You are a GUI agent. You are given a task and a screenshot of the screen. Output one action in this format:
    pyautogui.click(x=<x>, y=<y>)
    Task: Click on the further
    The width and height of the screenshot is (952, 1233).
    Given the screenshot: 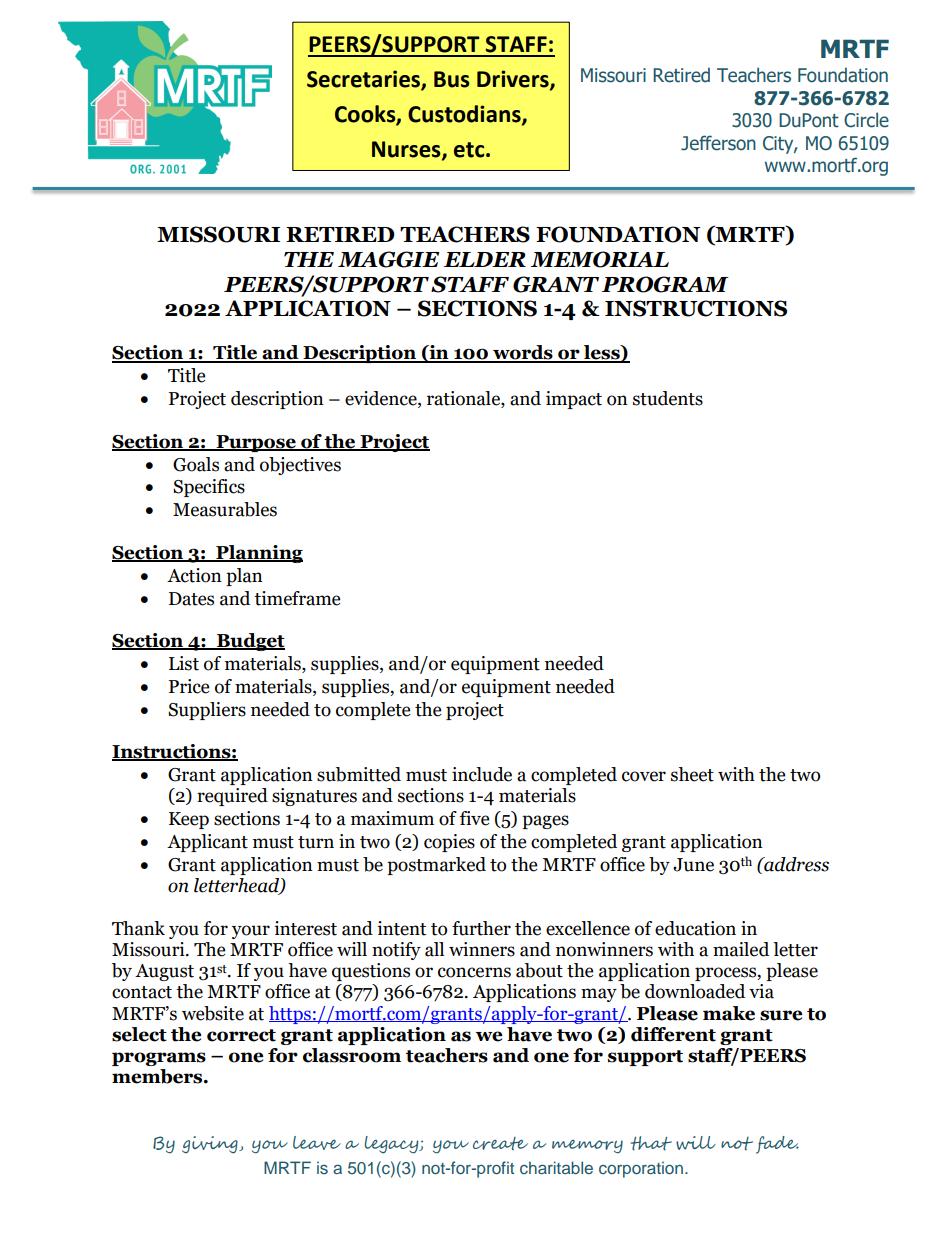 What is the action you would take?
    pyautogui.click(x=481, y=928)
